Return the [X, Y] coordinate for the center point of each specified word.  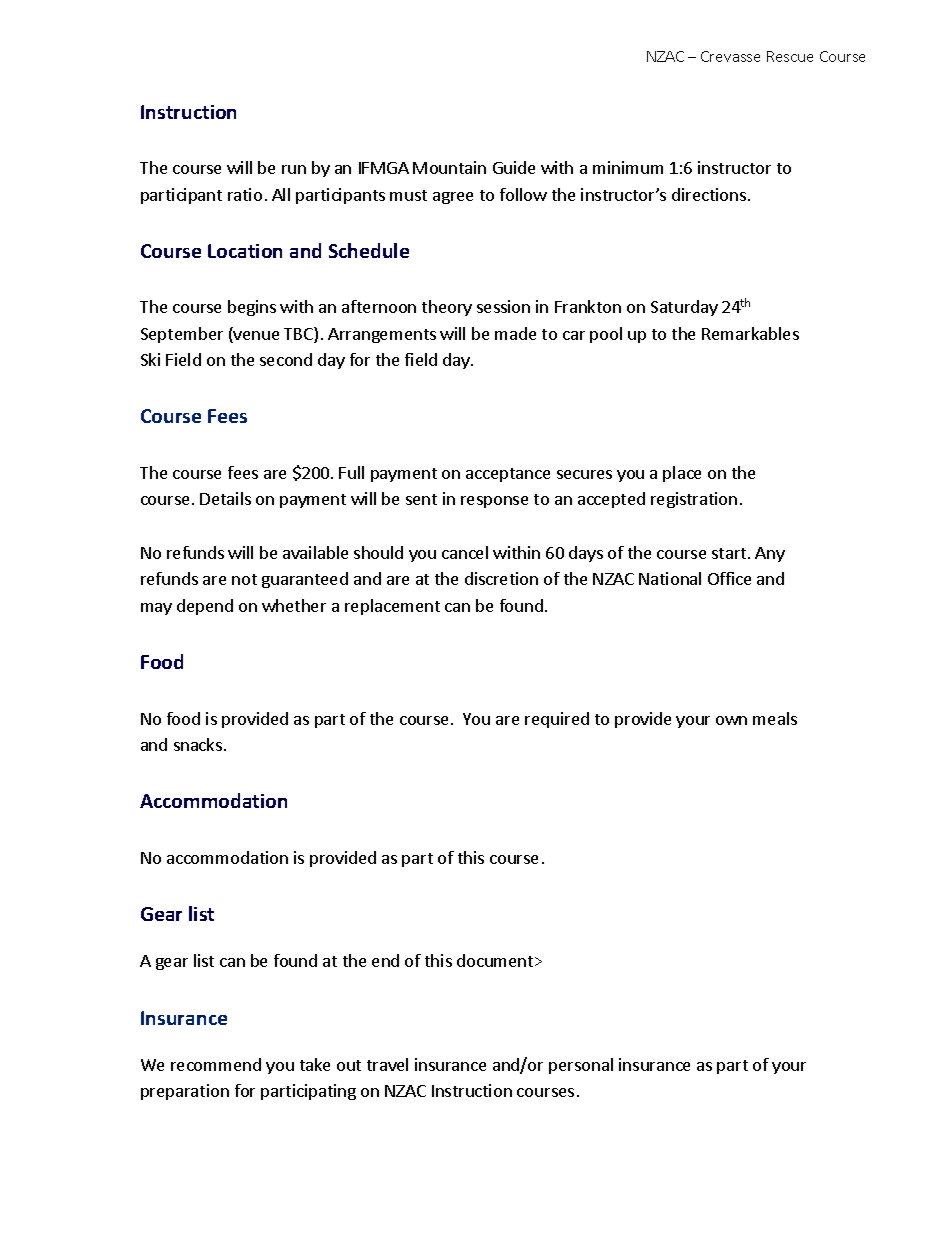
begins [252, 308]
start [730, 553]
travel [387, 1064]
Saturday [684, 308]
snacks [198, 744]
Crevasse [730, 56]
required [557, 720]
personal [581, 1066]
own [731, 720]
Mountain [449, 167]
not [244, 579]
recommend [216, 1064]
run [294, 169]
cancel [465, 552]
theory [447, 308]
